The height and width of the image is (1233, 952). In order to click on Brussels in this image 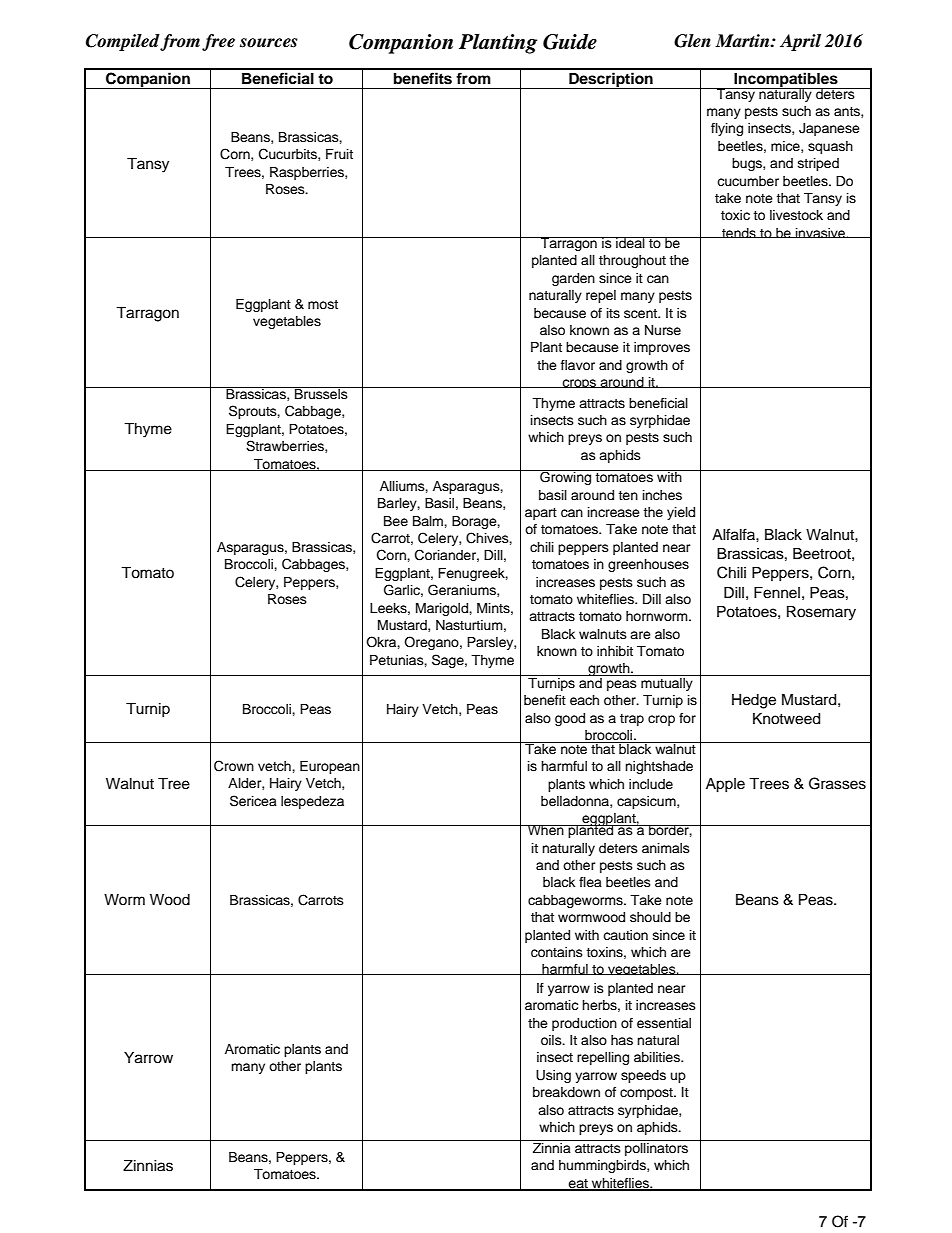, I will do `click(321, 393)`.
